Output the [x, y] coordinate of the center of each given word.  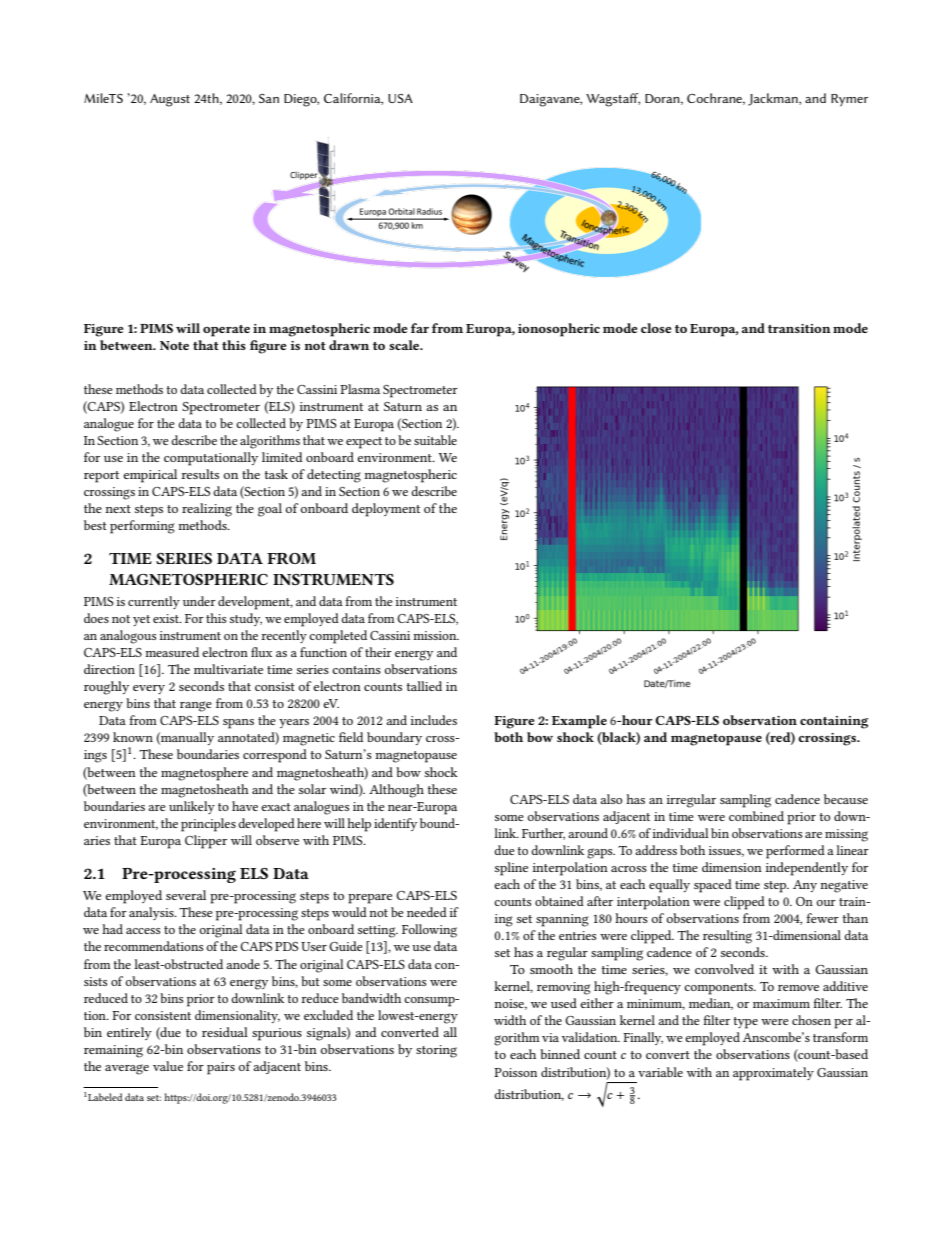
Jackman [774, 99]
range [196, 706]
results [200, 474]
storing [436, 1051]
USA [400, 98]
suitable [435, 440]
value [168, 1066]
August [170, 100]
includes [434, 720]
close [656, 328]
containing [834, 722]
